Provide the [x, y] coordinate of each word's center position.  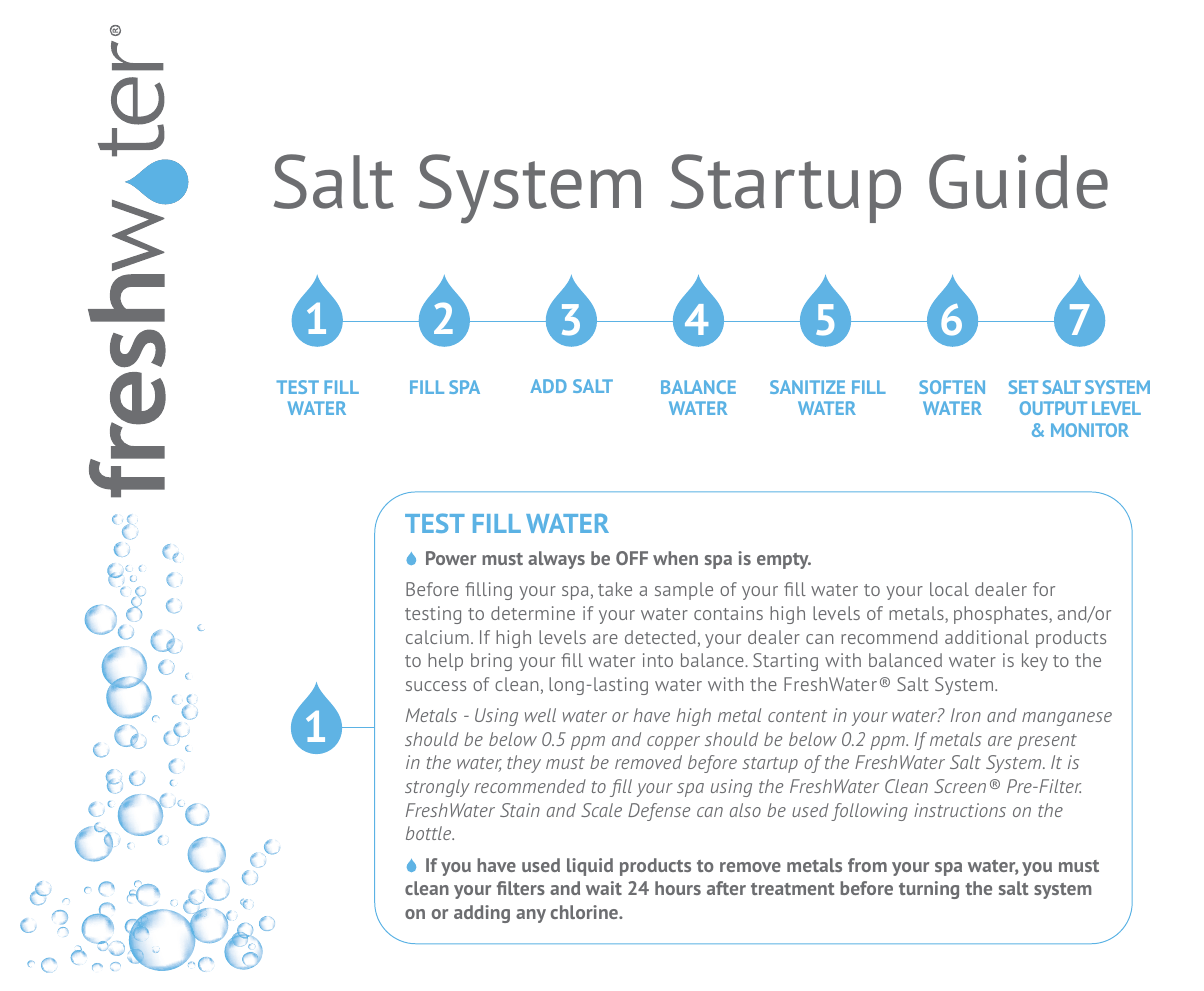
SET [1023, 387]
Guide [1018, 181]
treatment [793, 889]
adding [482, 914]
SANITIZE [807, 387]
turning [929, 890]
